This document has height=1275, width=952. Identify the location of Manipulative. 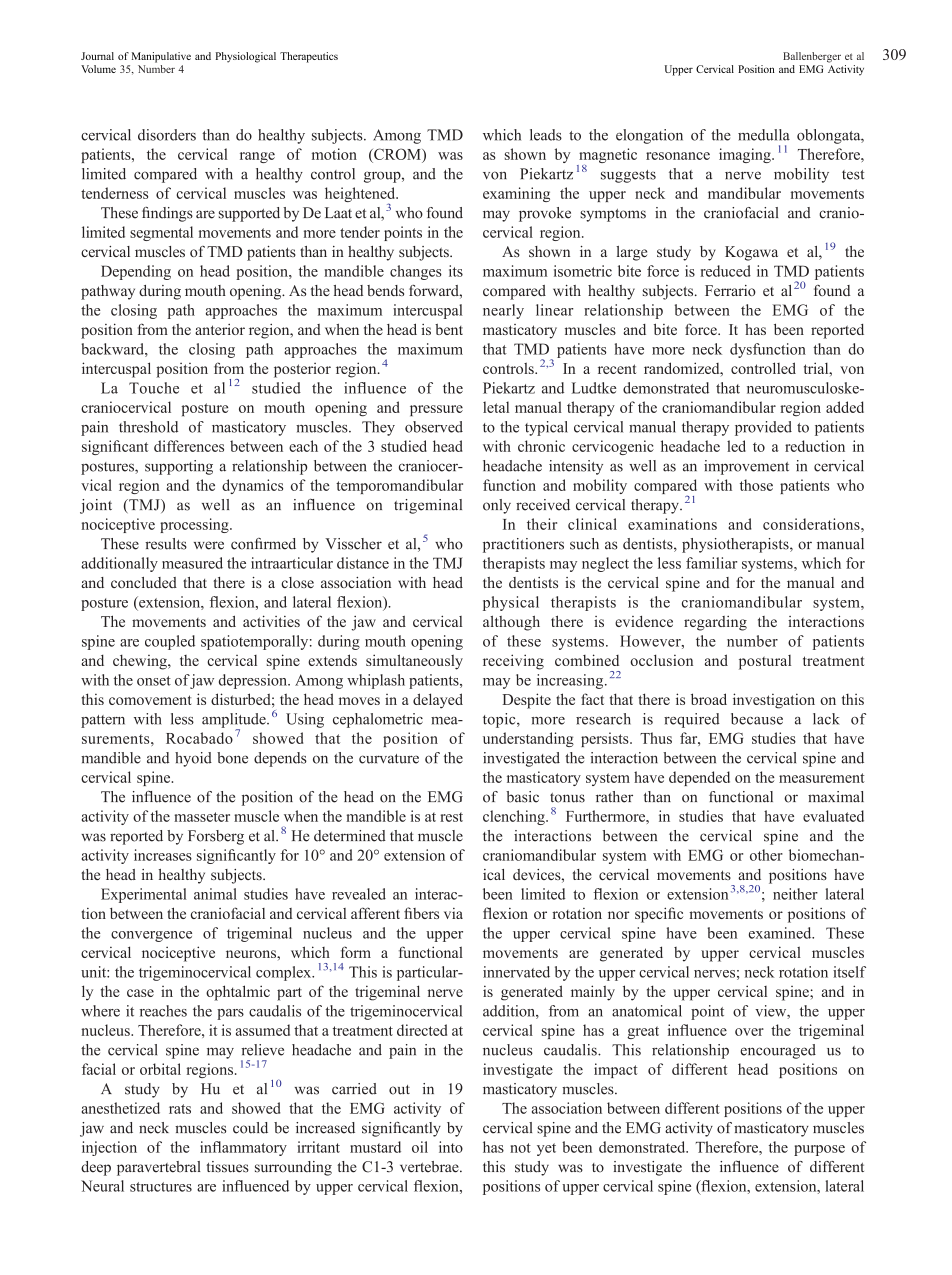
(161, 57).
